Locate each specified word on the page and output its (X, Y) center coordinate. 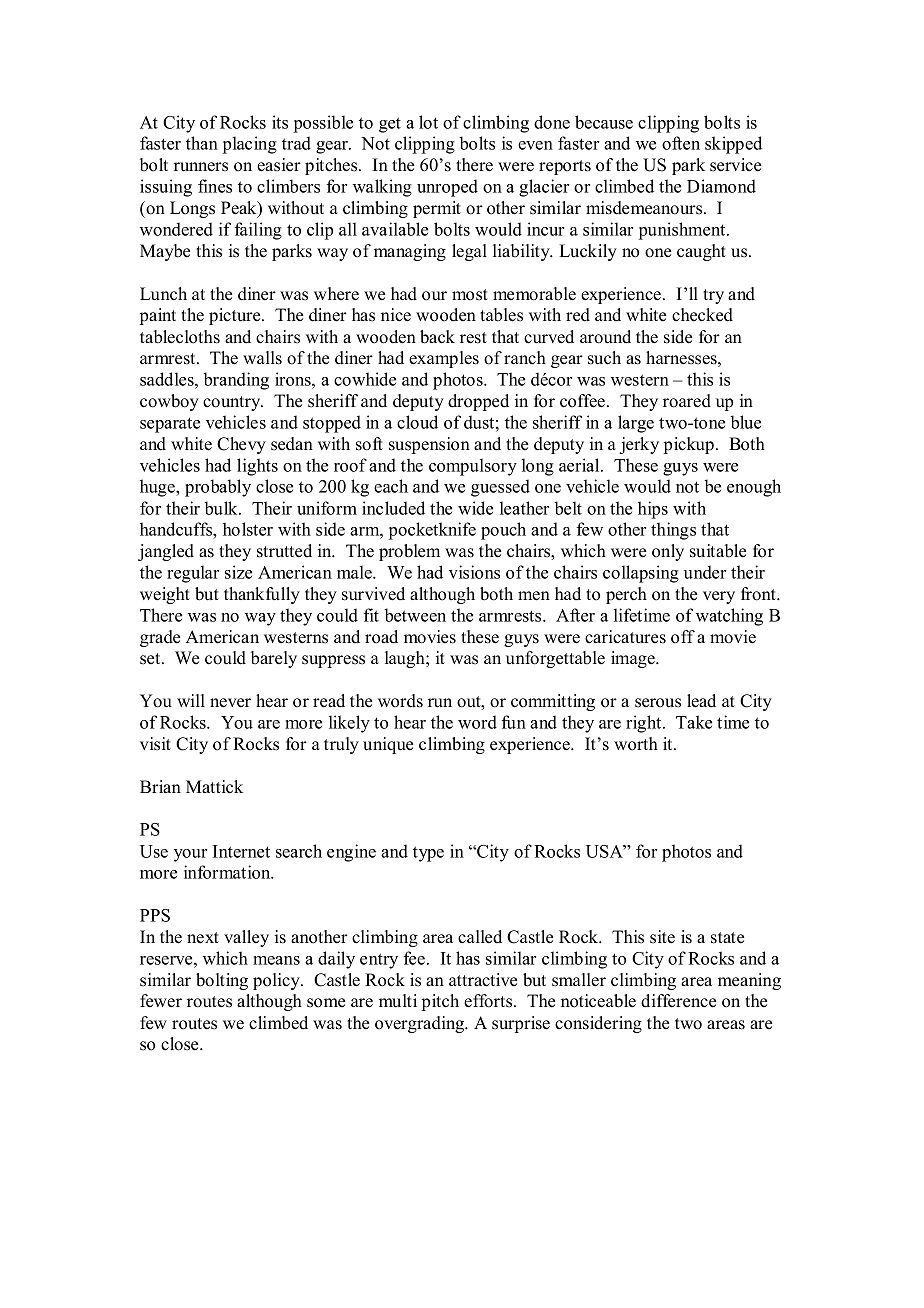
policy (277, 981)
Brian (160, 786)
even (535, 145)
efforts (489, 1001)
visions (474, 572)
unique (388, 745)
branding (236, 381)
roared (687, 401)
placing (250, 145)
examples (444, 359)
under (705, 572)
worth (636, 744)
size (238, 572)
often (681, 143)
